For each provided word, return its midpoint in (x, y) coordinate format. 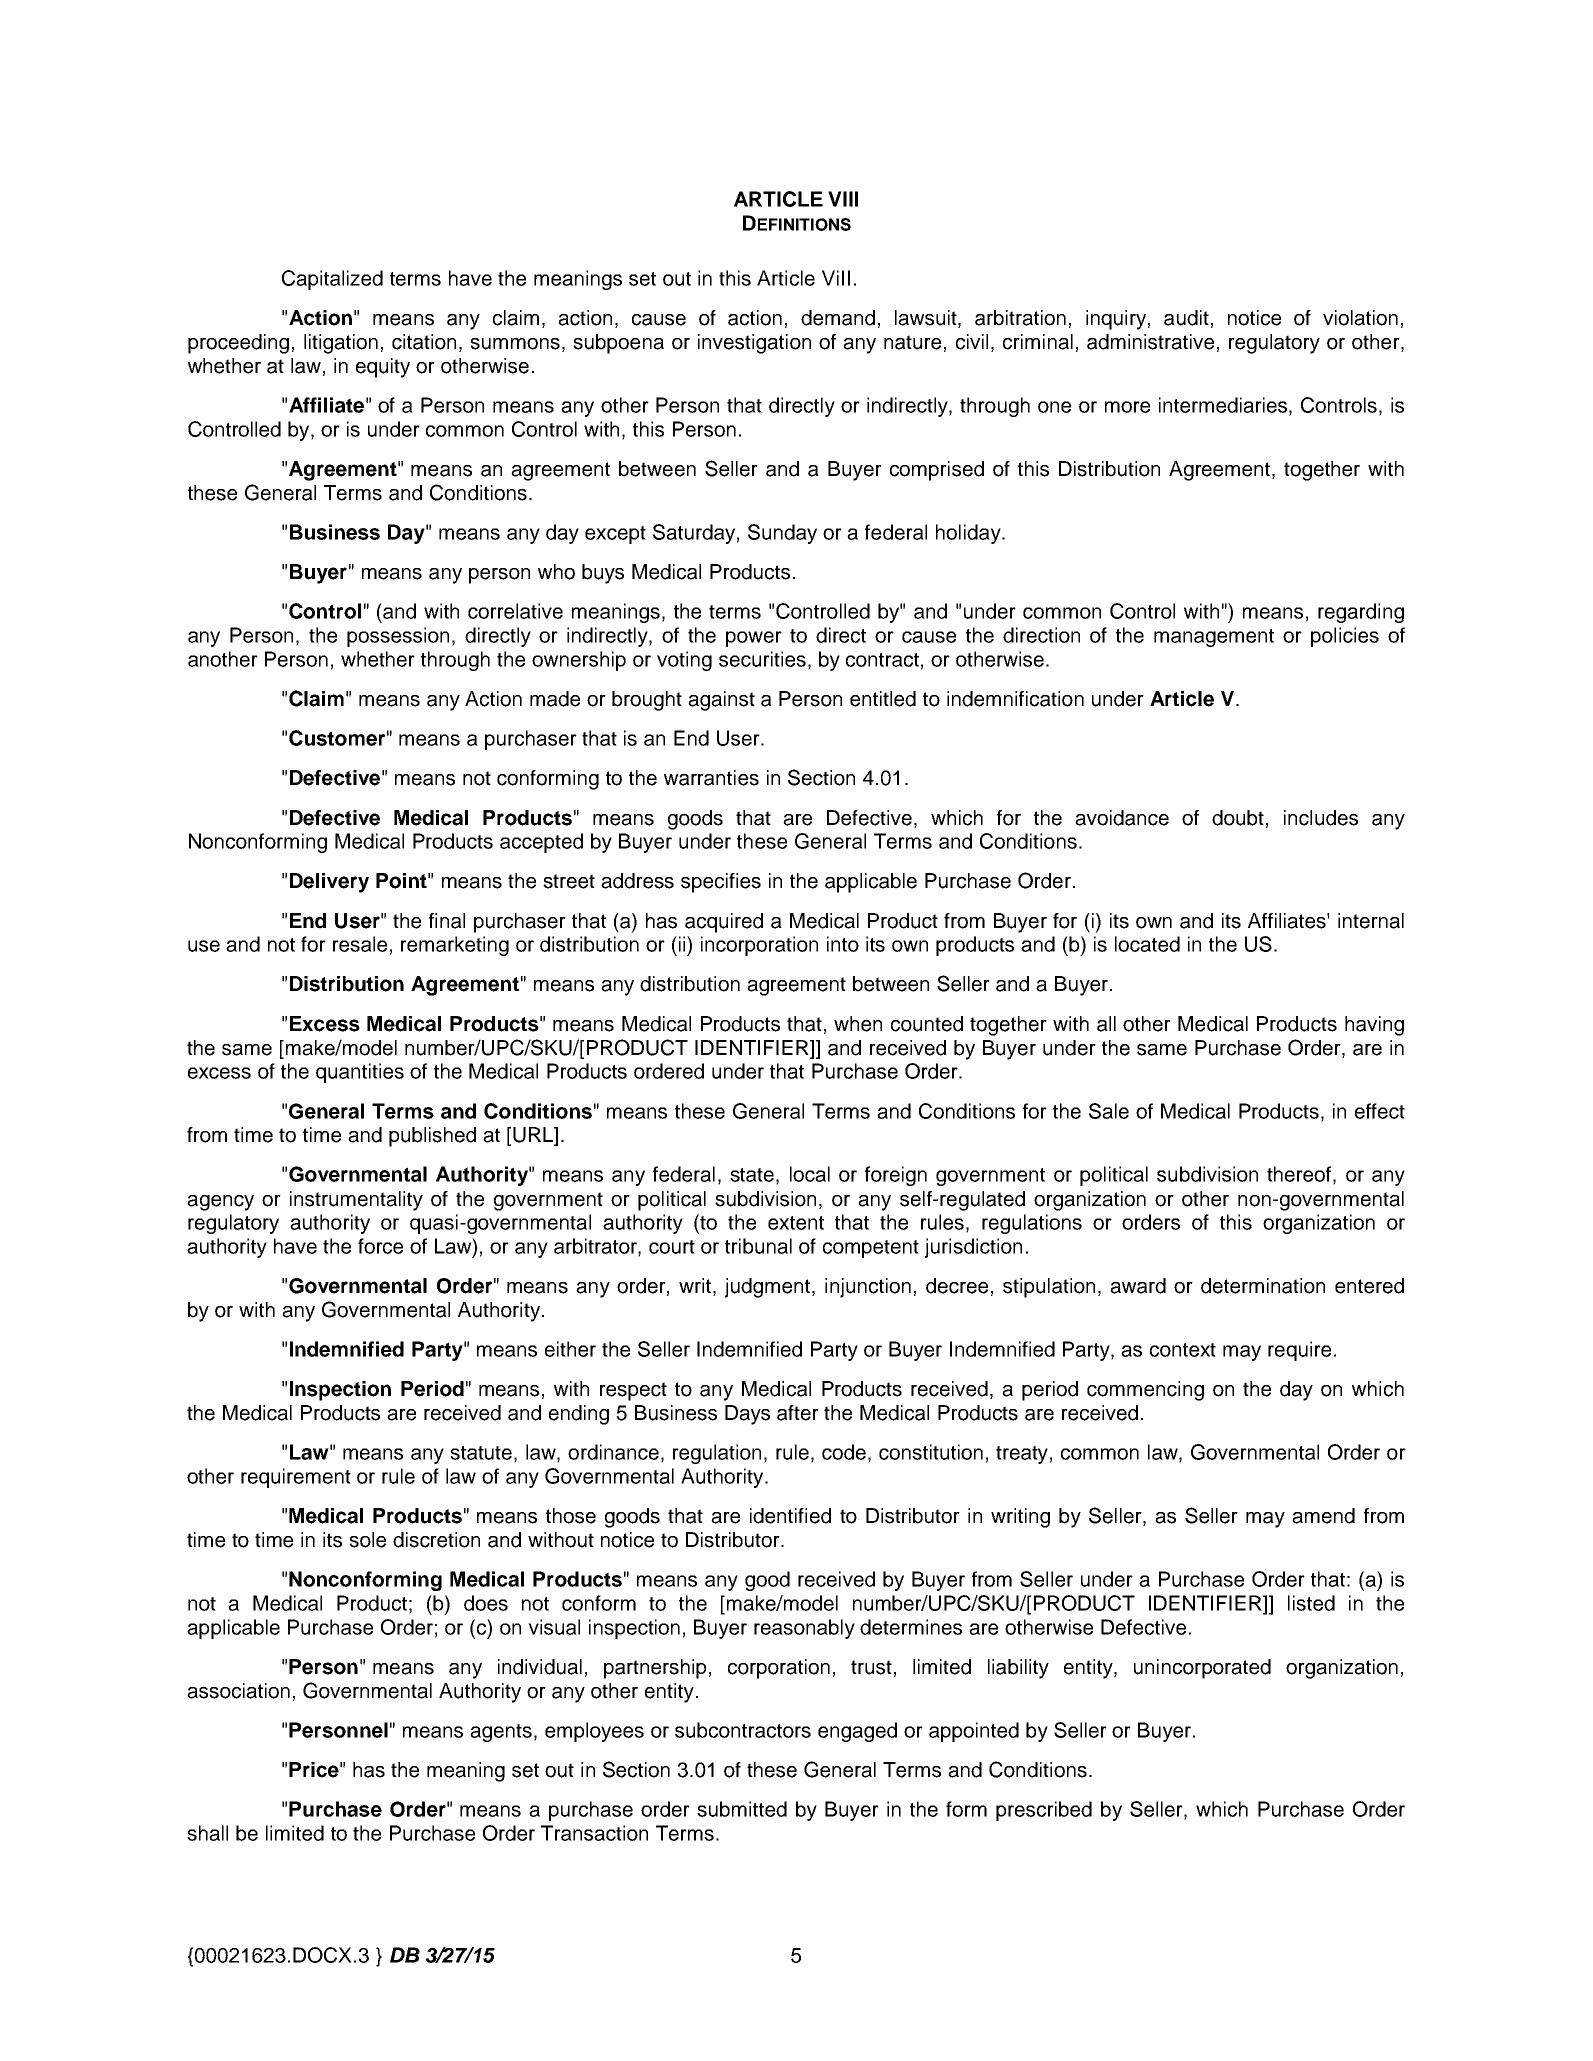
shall (207, 1833)
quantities (360, 1073)
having (1374, 1026)
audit (1186, 318)
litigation (341, 344)
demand (838, 318)
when (858, 1024)
